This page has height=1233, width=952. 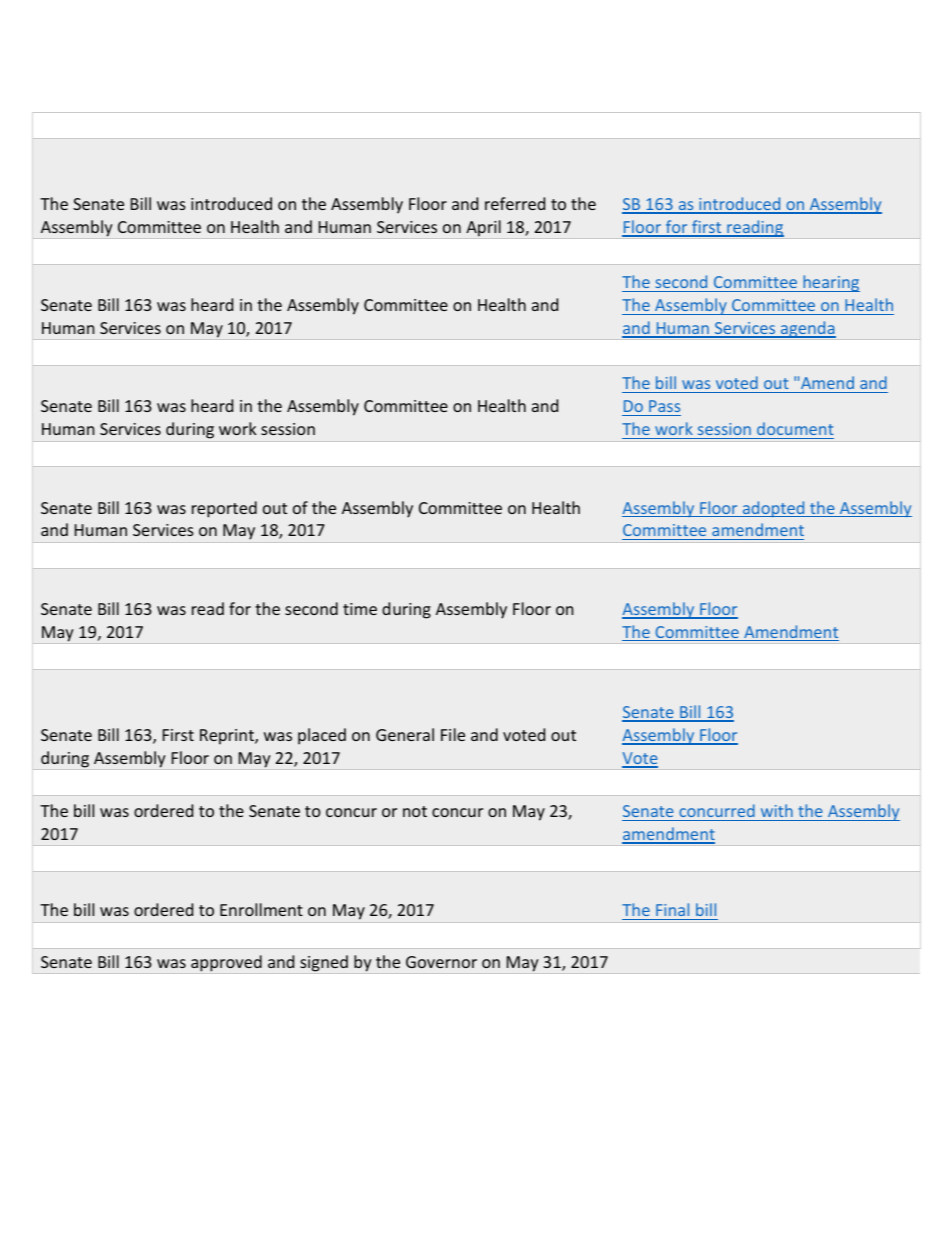 I want to click on with, so click(x=777, y=810).
